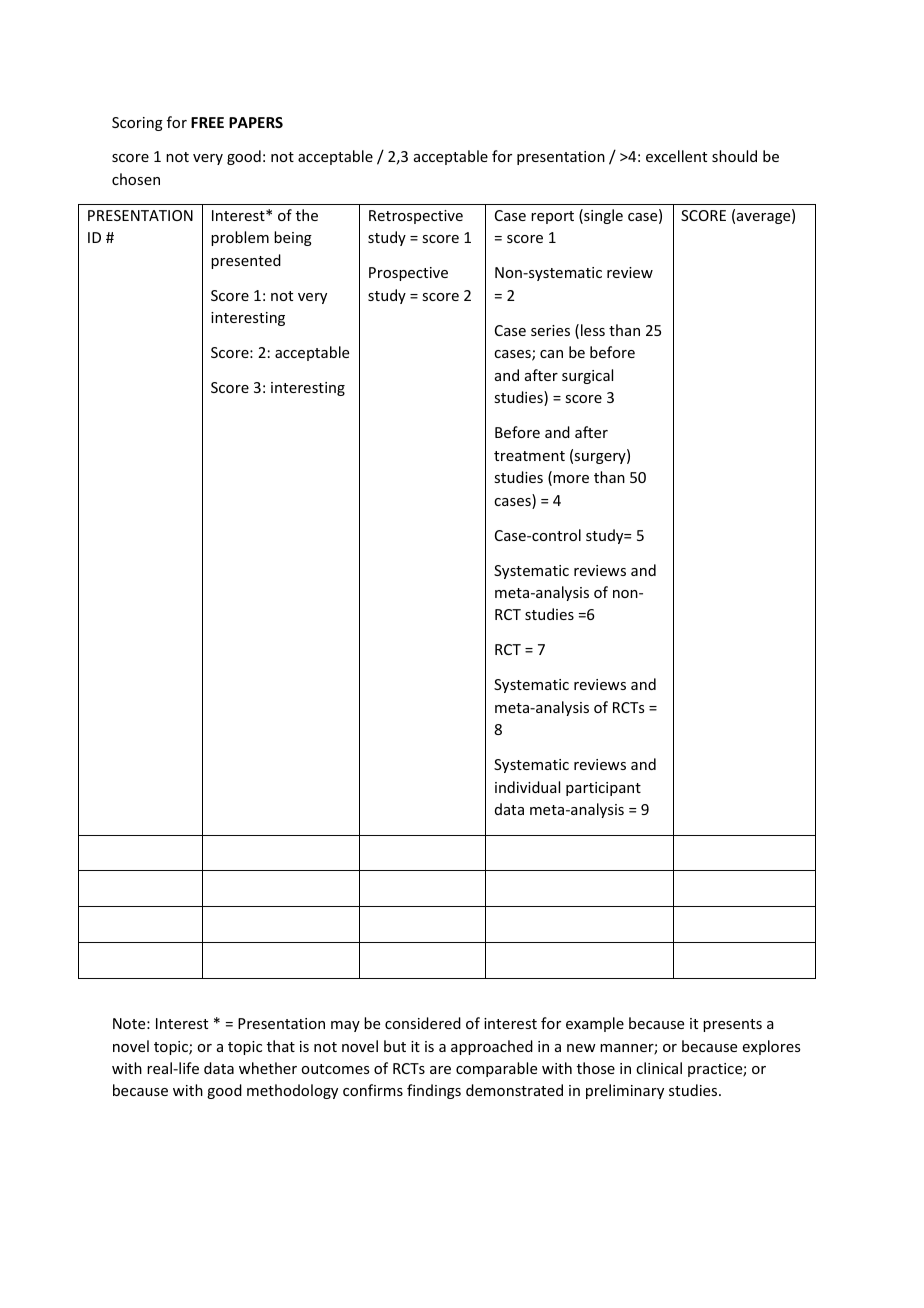 The width and height of the image is (924, 1308). Describe the element at coordinates (207, 122) in the image. I see `FREE` at that location.
